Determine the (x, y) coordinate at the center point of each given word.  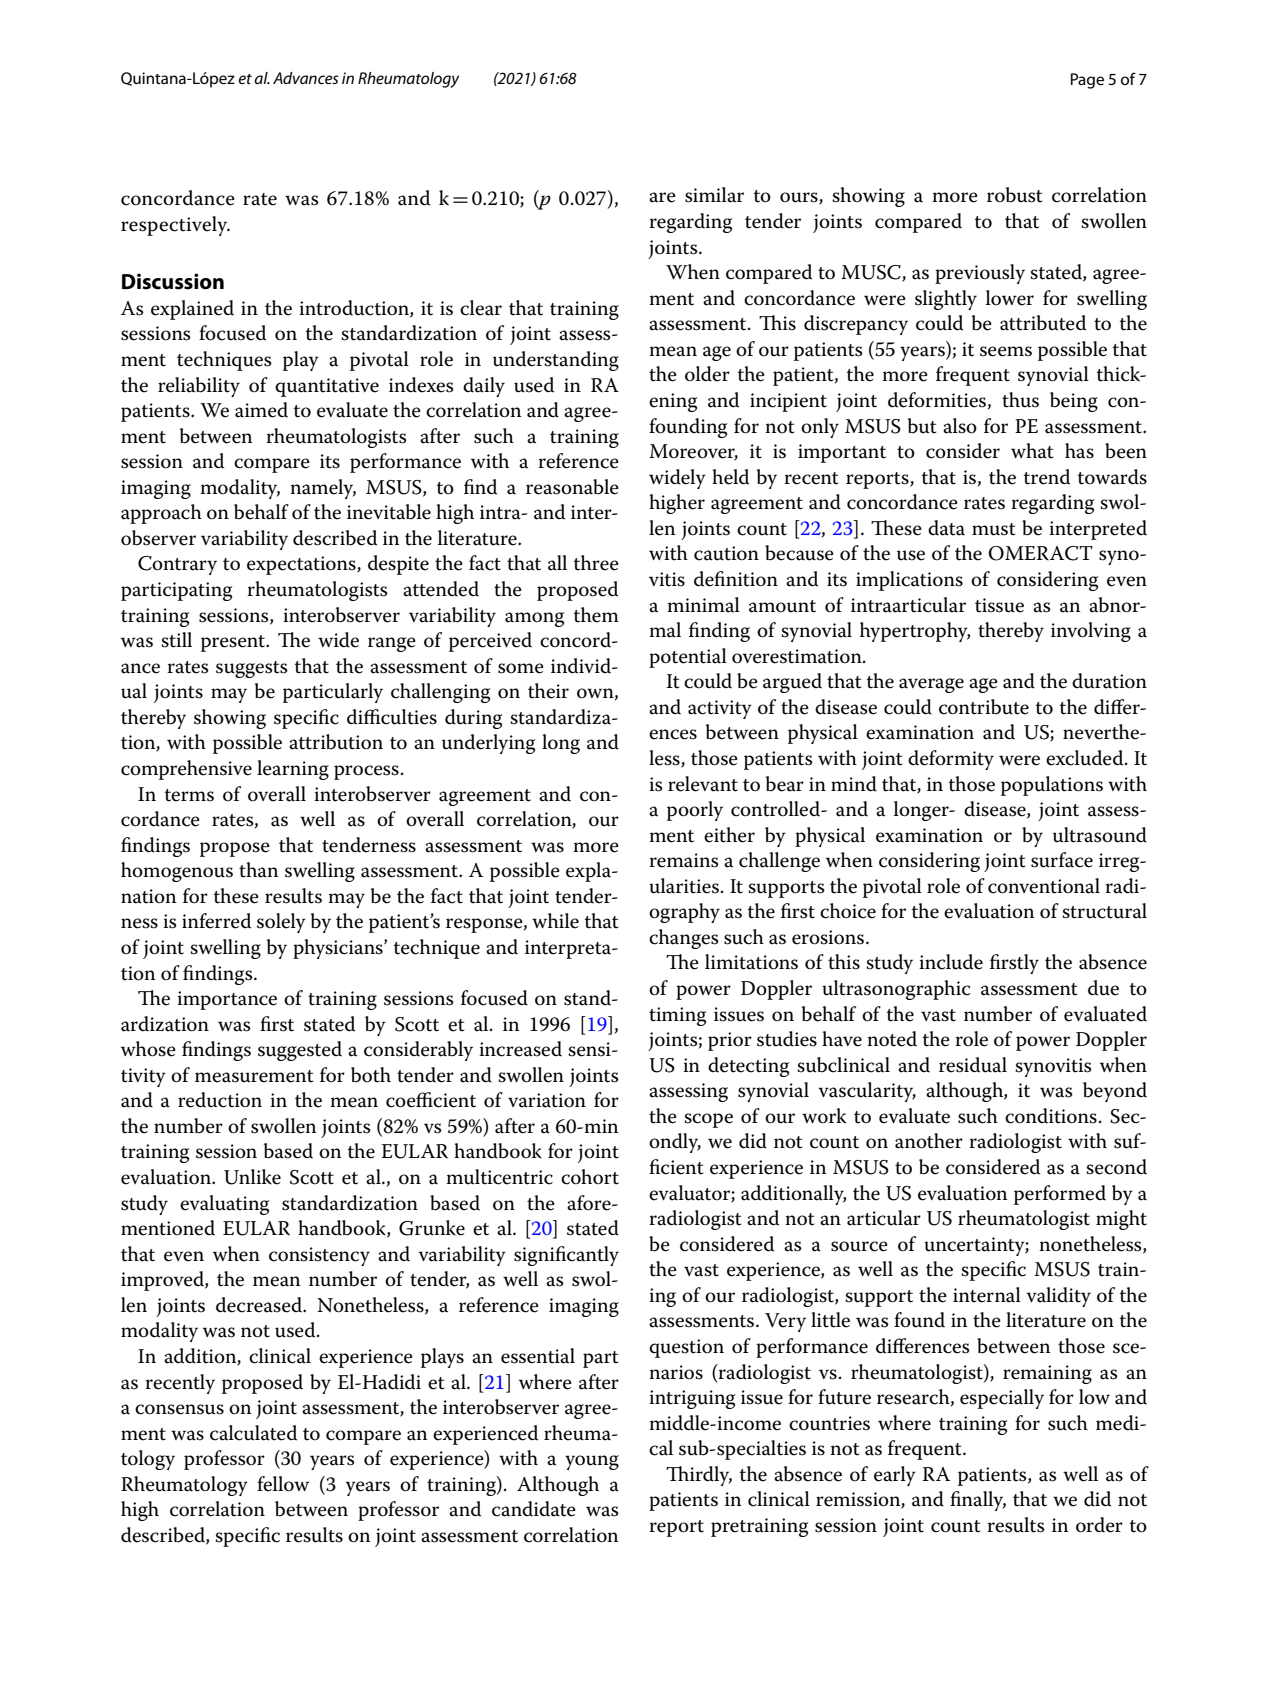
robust (1014, 195)
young (592, 1462)
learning (293, 770)
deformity (951, 760)
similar (714, 195)
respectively (175, 226)
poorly (695, 811)
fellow (283, 1484)
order (1099, 1525)
